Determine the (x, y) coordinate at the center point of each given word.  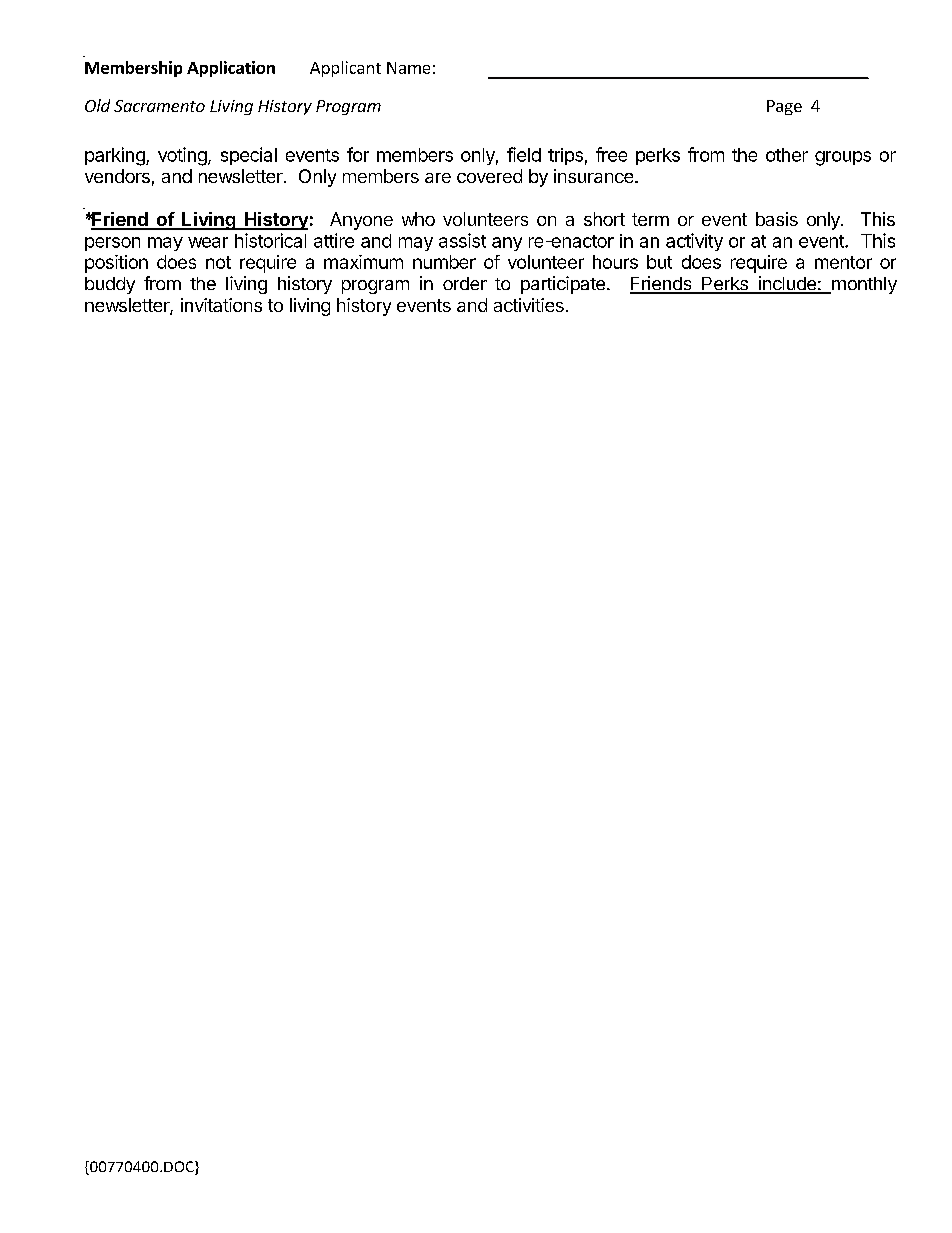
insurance (595, 176)
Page (784, 107)
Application (231, 69)
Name (408, 68)
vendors (117, 176)
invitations (221, 305)
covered (489, 176)
